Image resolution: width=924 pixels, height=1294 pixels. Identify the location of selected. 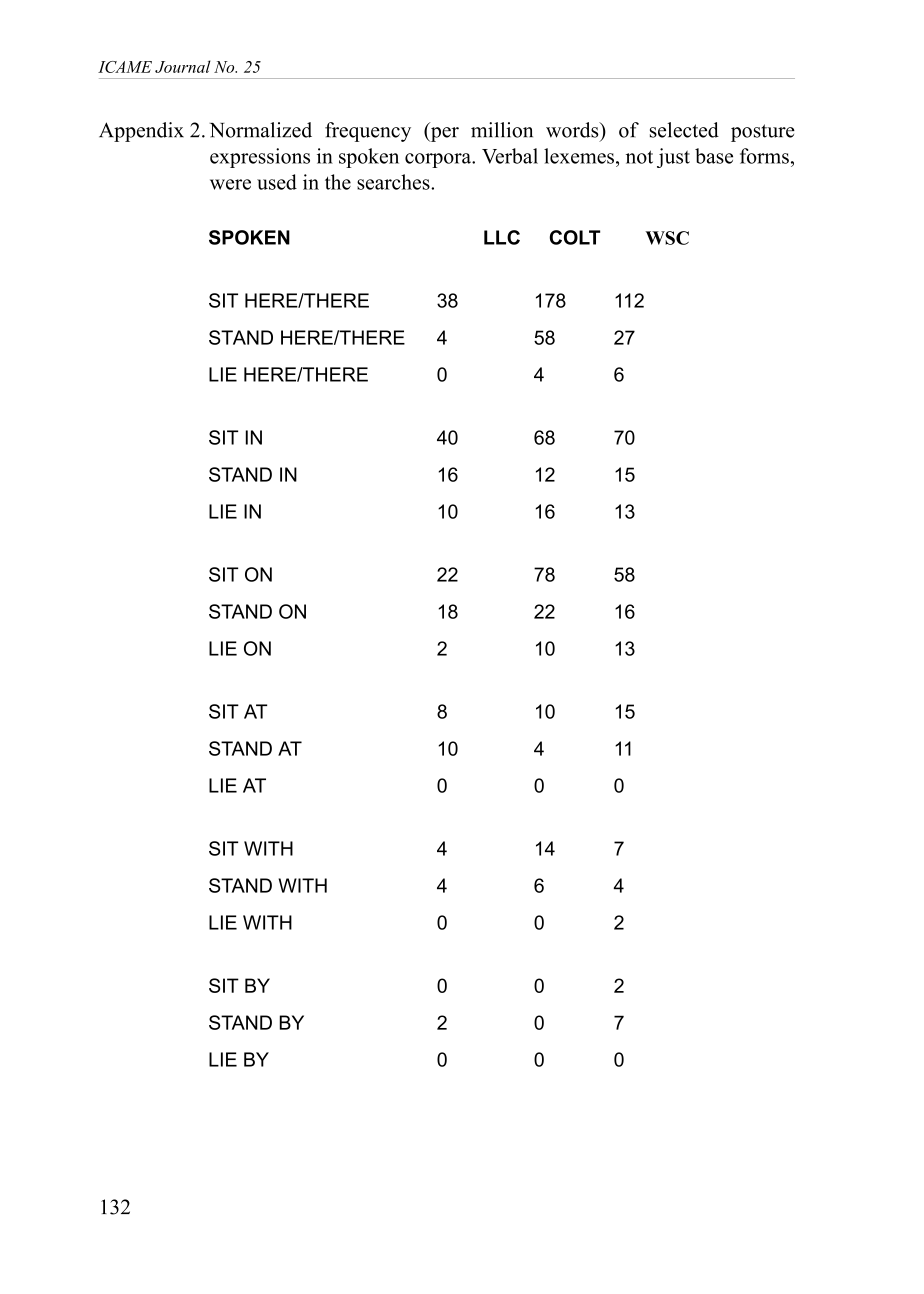
(684, 130).
